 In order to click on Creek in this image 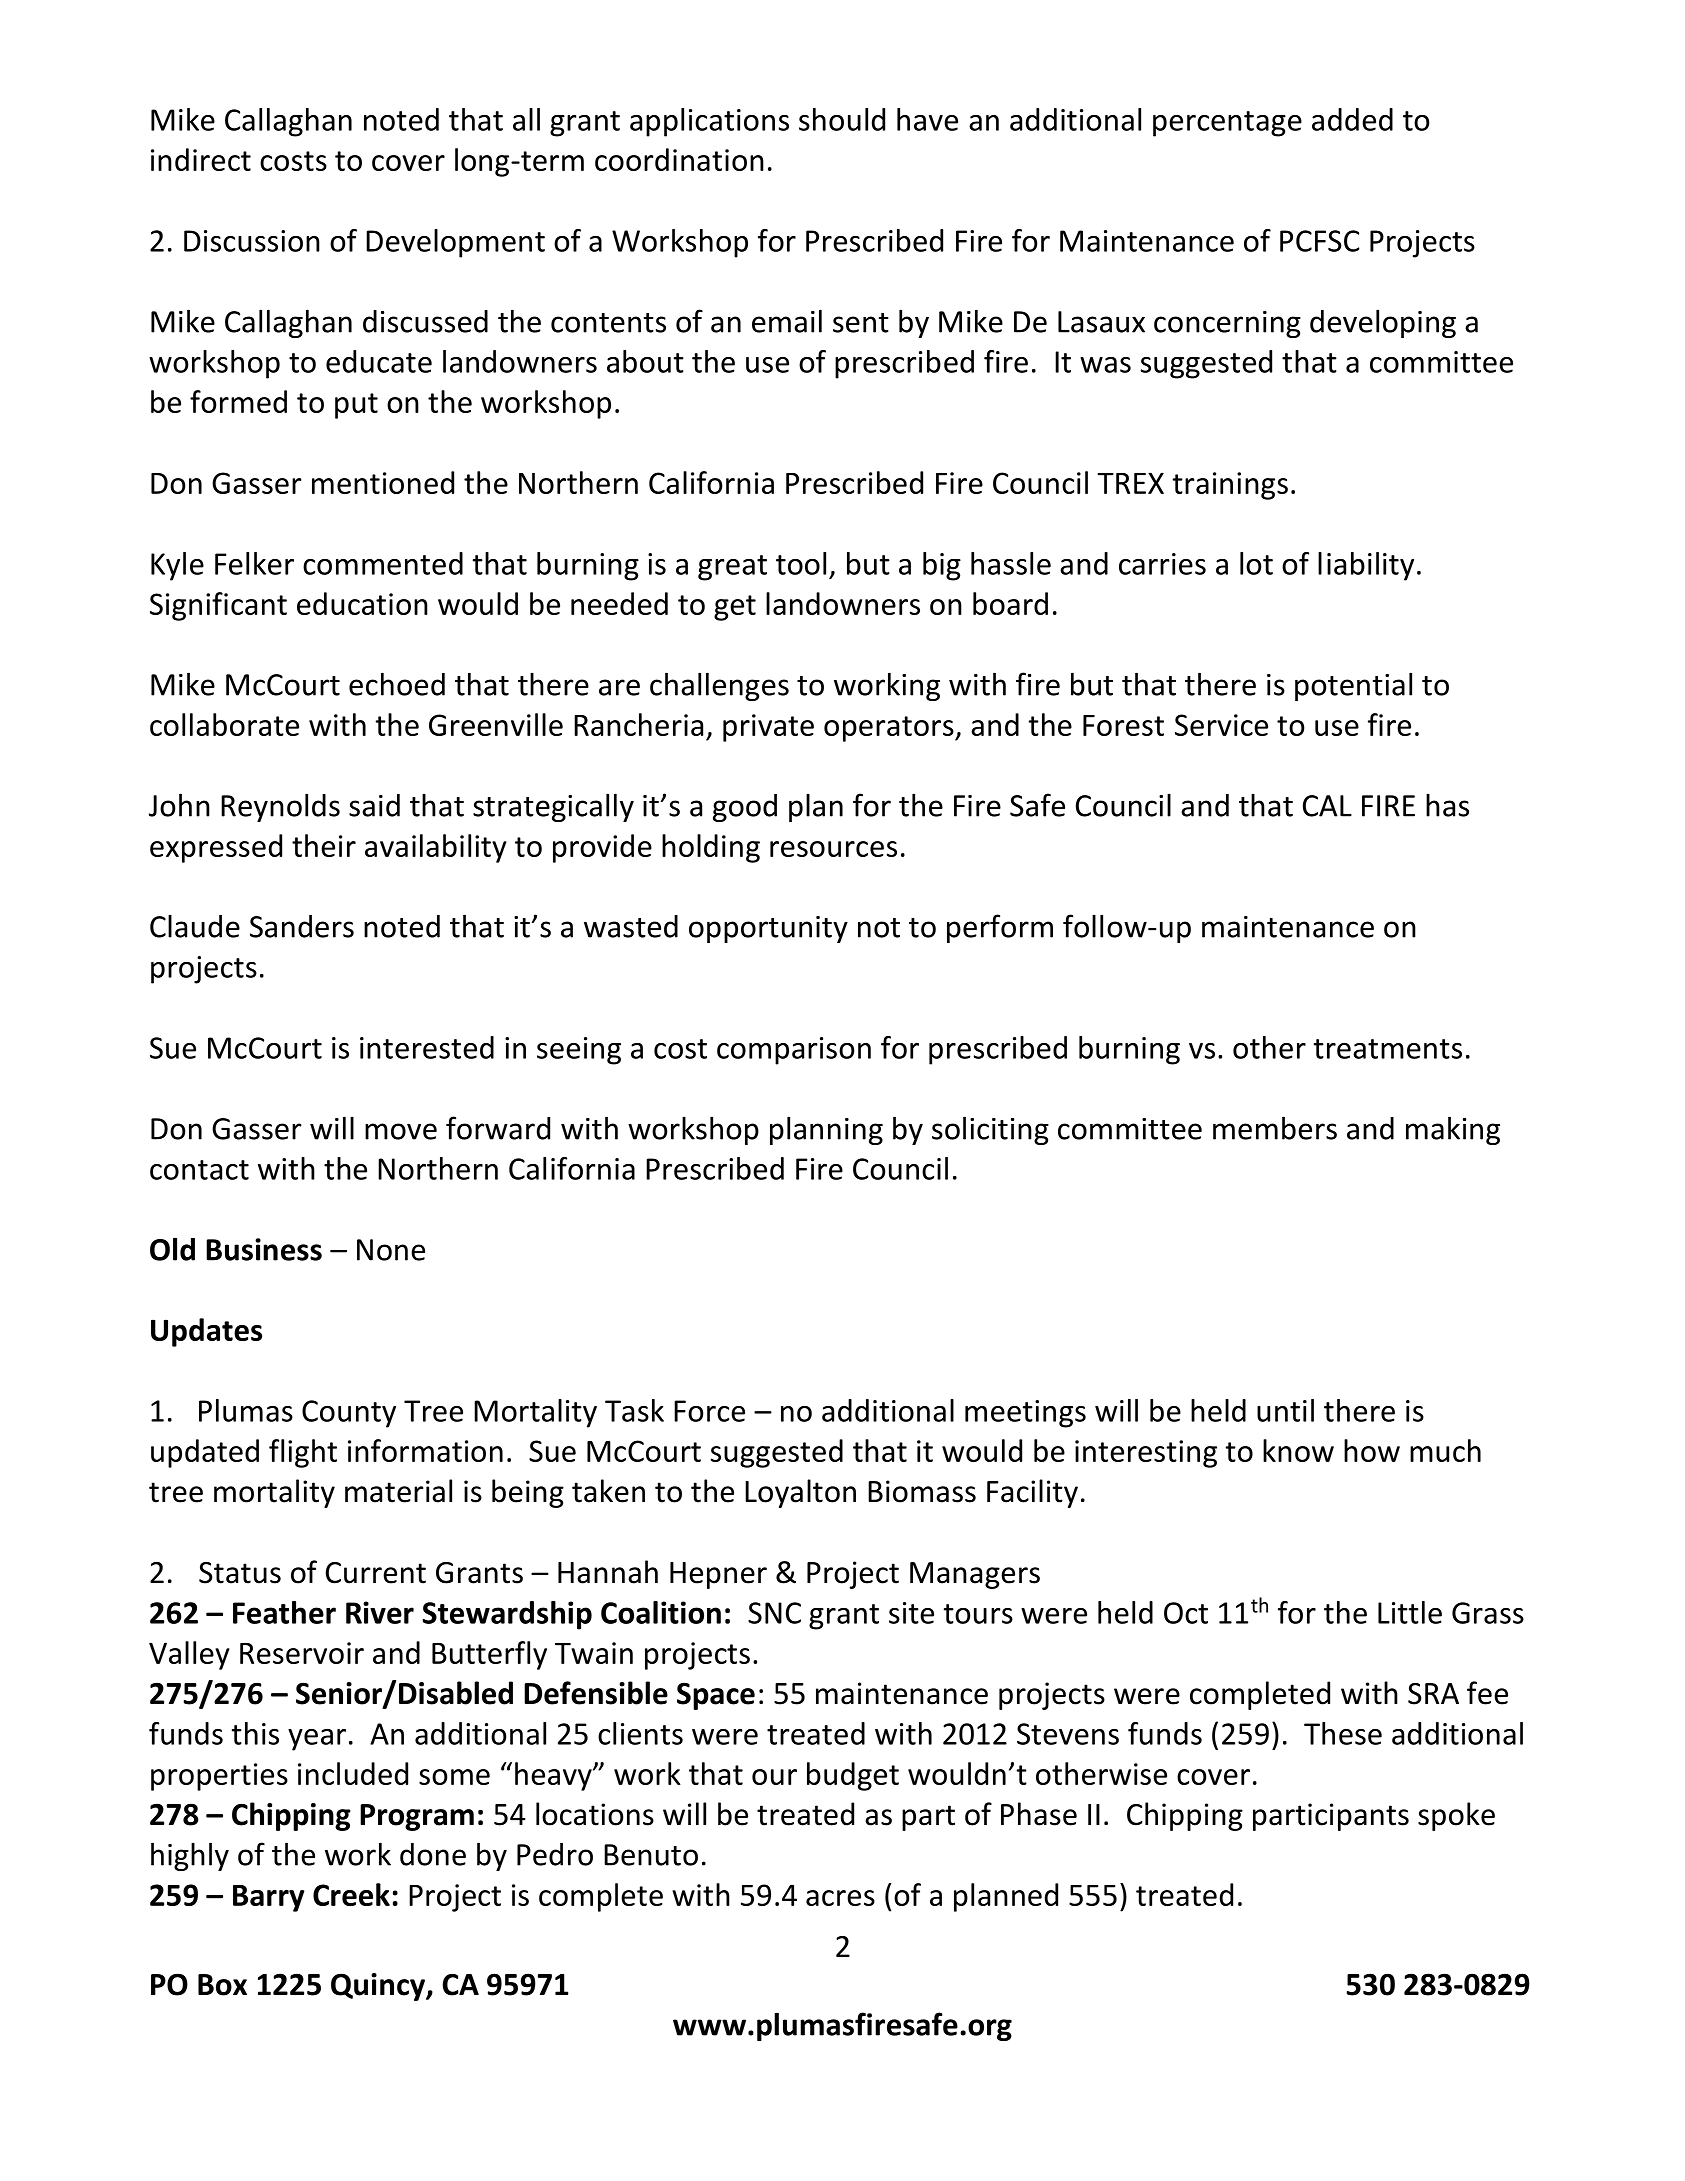, I will do `click(351, 1894)`.
